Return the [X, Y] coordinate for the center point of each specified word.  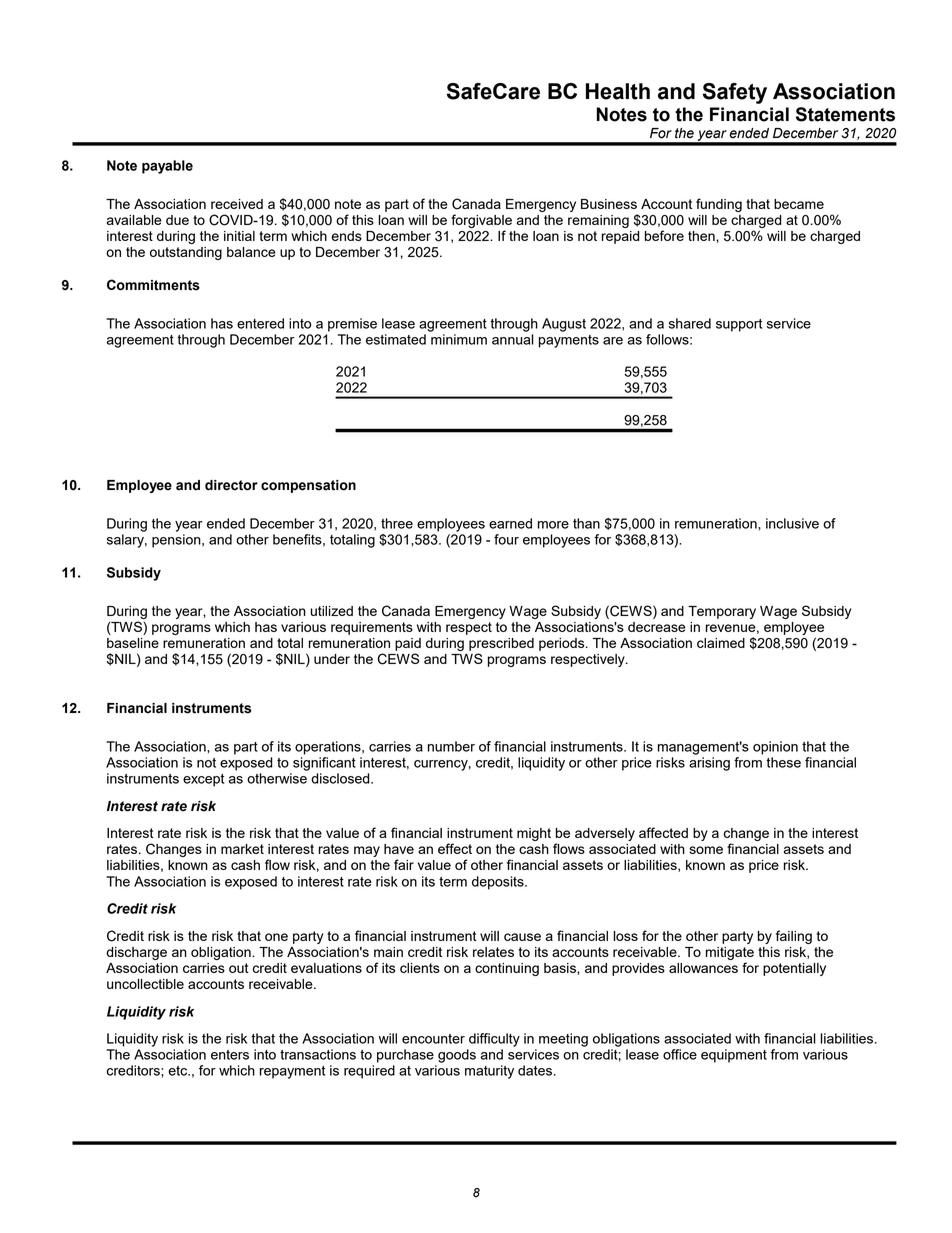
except [203, 780]
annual [513, 339]
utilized [331, 611]
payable [167, 167]
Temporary [722, 612]
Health [618, 91]
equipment [734, 1056]
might [534, 834]
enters [230, 1055]
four [506, 539]
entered [260, 323]
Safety [735, 93]
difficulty [494, 1040]
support [739, 325]
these [783, 762]
